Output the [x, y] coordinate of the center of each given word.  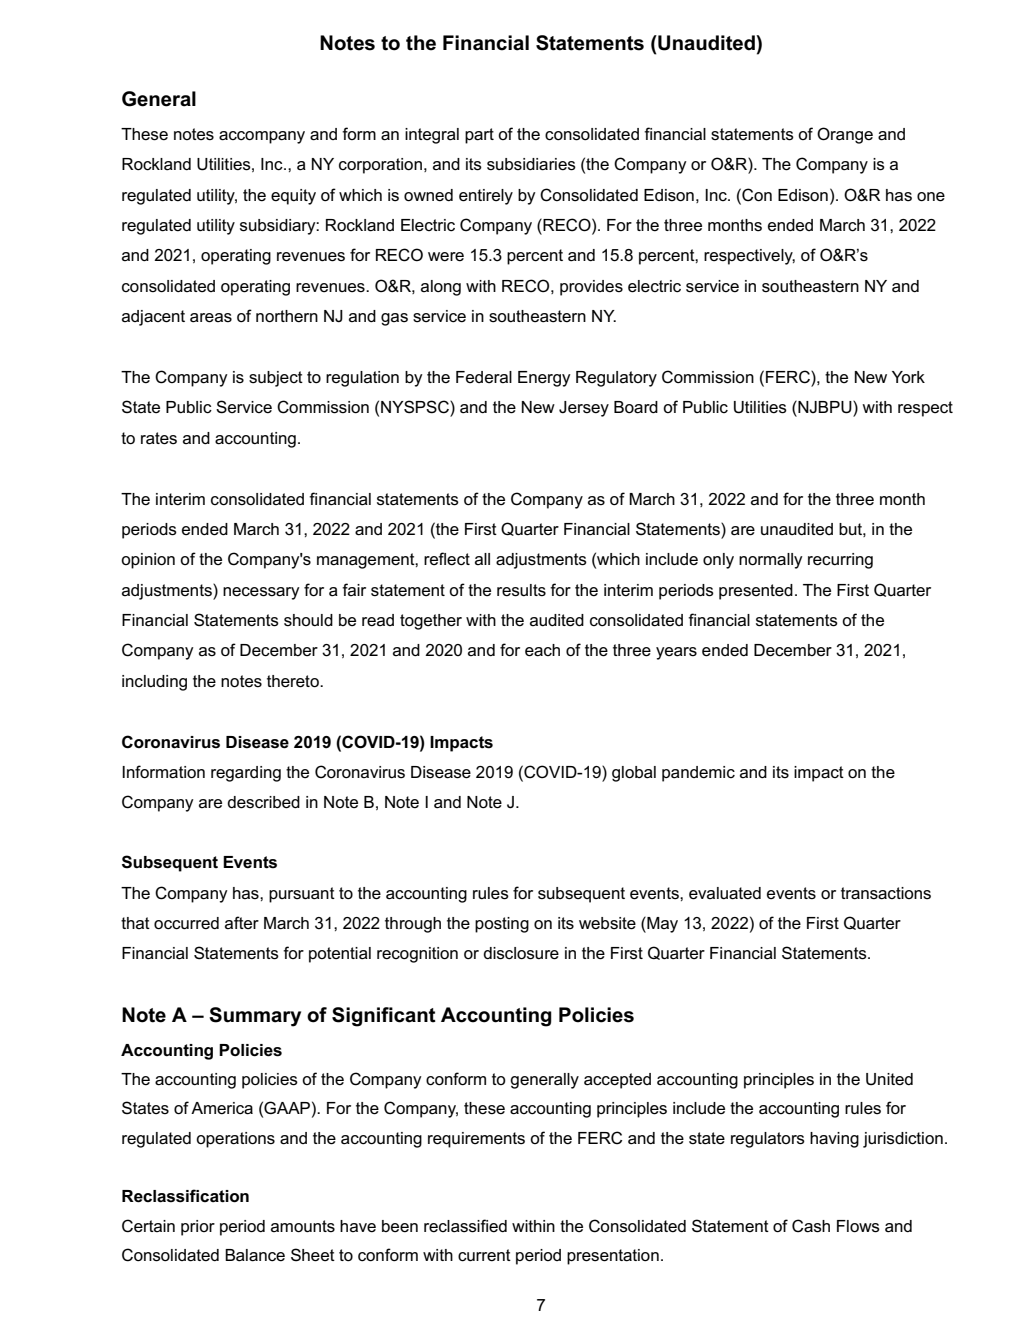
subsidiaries [531, 164]
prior [198, 1228]
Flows [858, 1226]
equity [293, 197]
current [484, 1255]
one [931, 197]
